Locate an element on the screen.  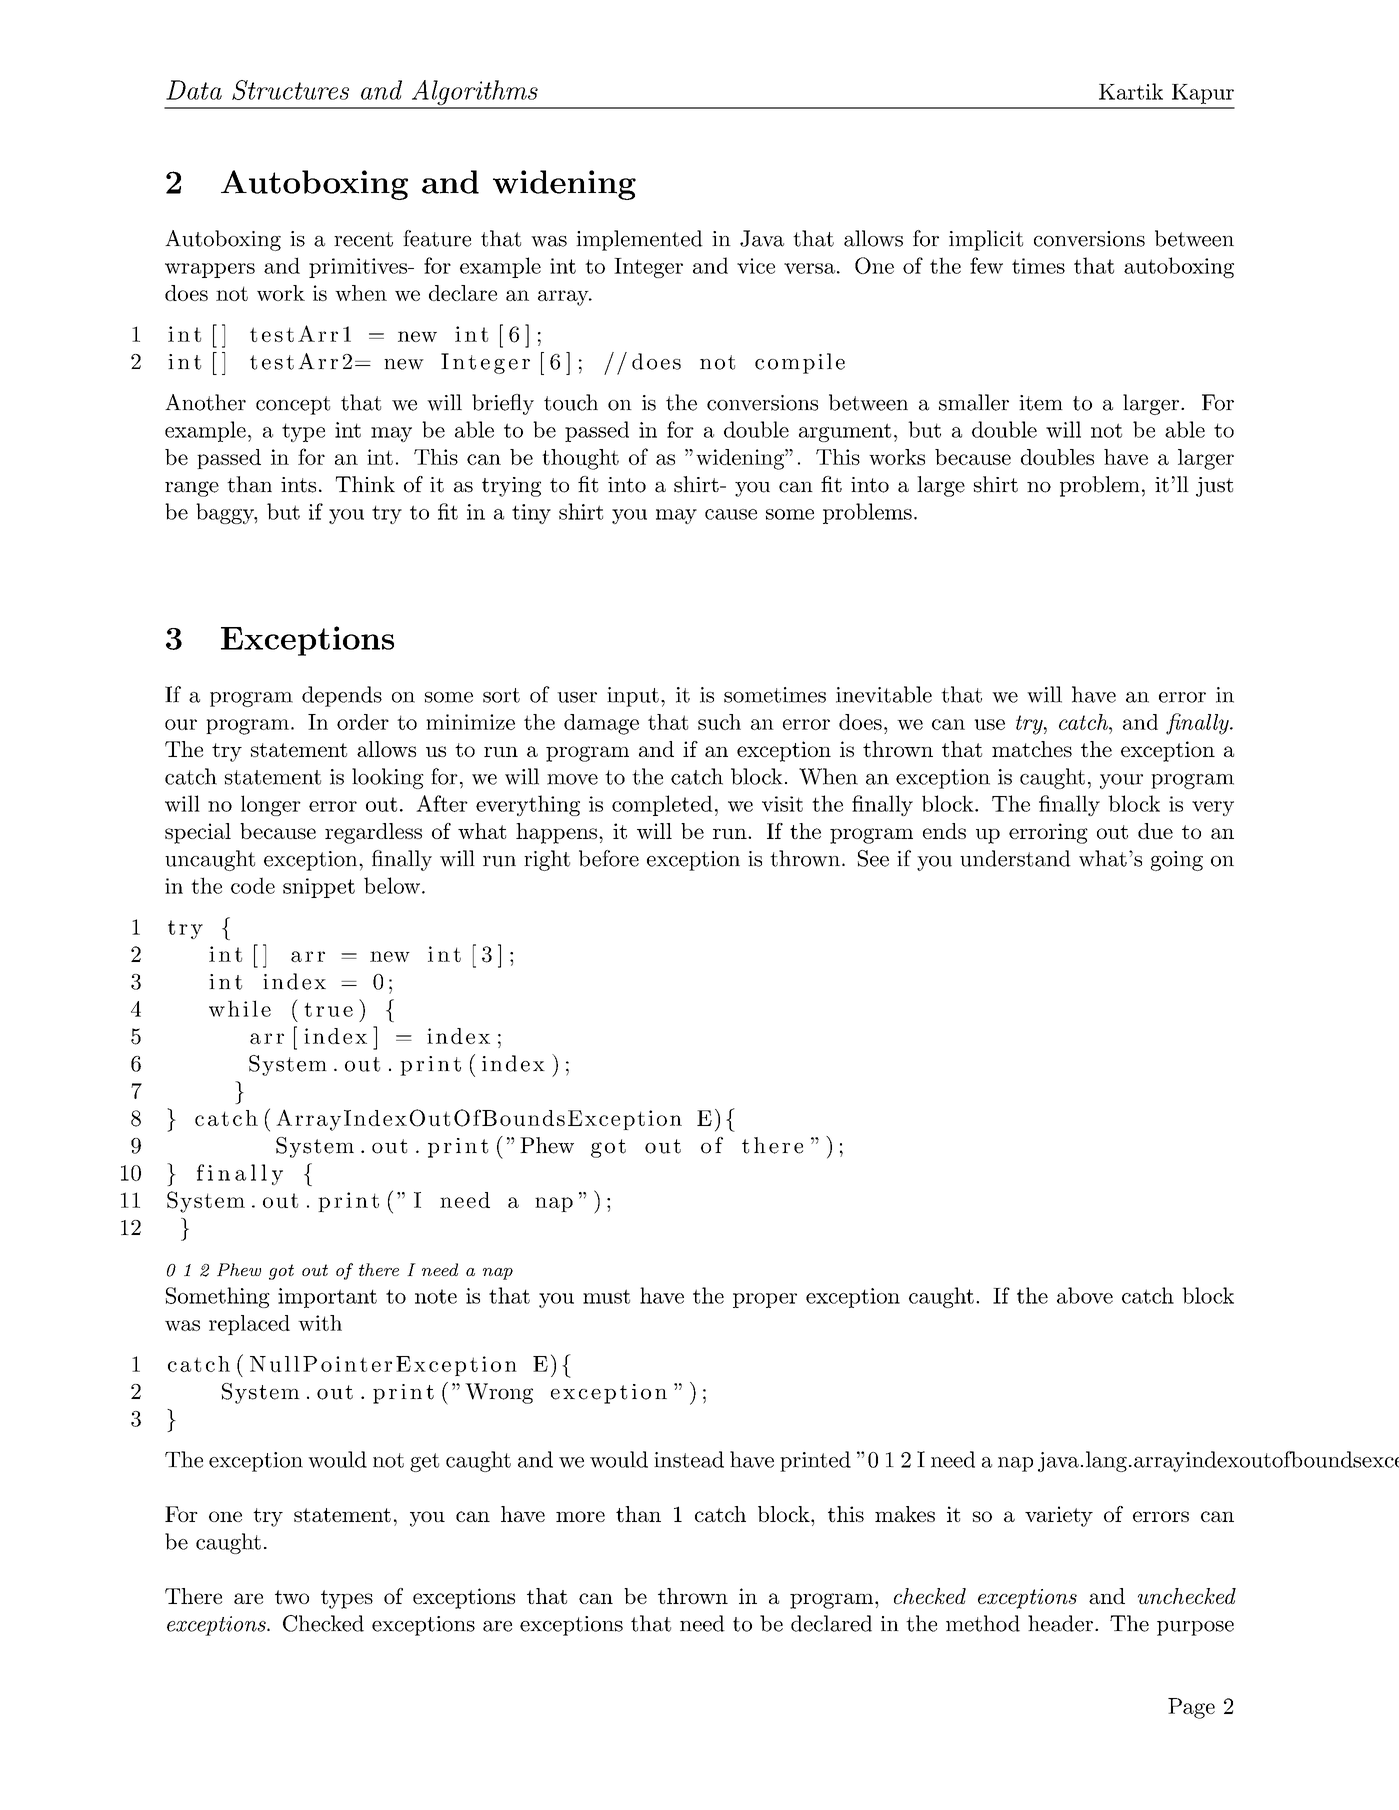
two is located at coordinates (292, 1597).
